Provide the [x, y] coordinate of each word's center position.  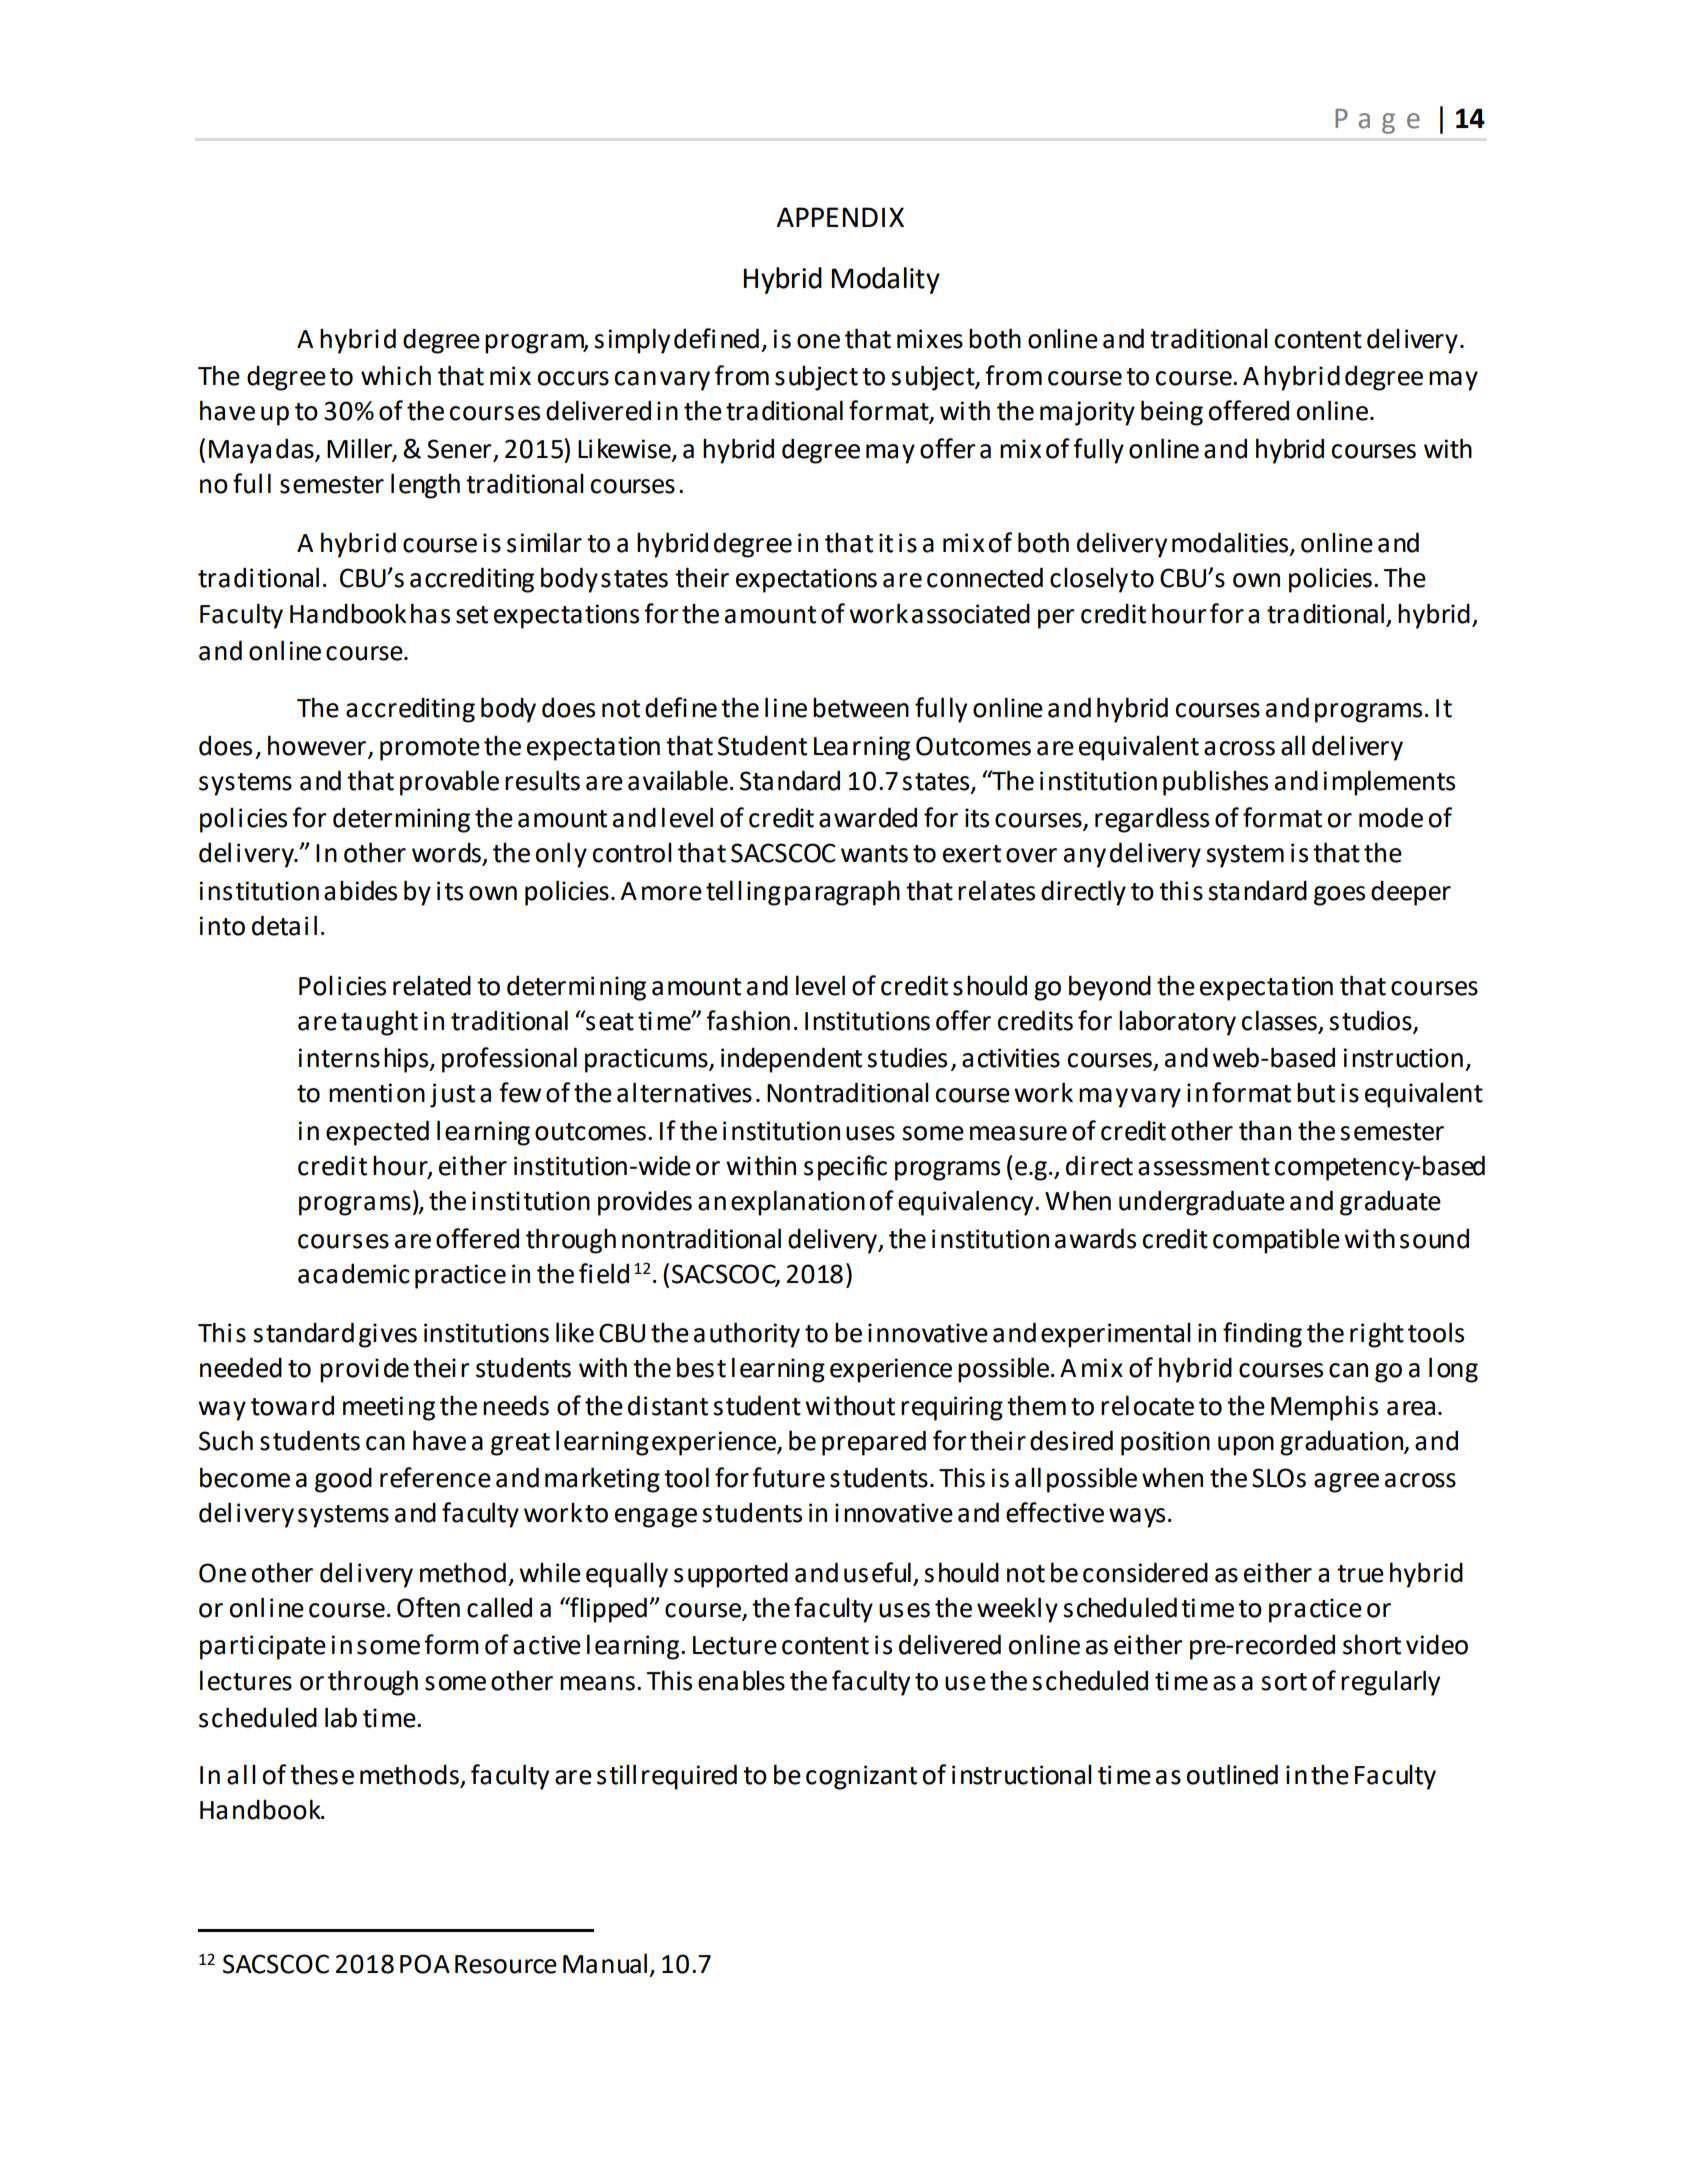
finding [1262, 1335]
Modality [886, 280]
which [396, 375]
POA [425, 1964]
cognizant [861, 1777]
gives [388, 1335]
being [1172, 413]
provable [449, 783]
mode [1391, 817]
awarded [868, 817]
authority [747, 1335]
